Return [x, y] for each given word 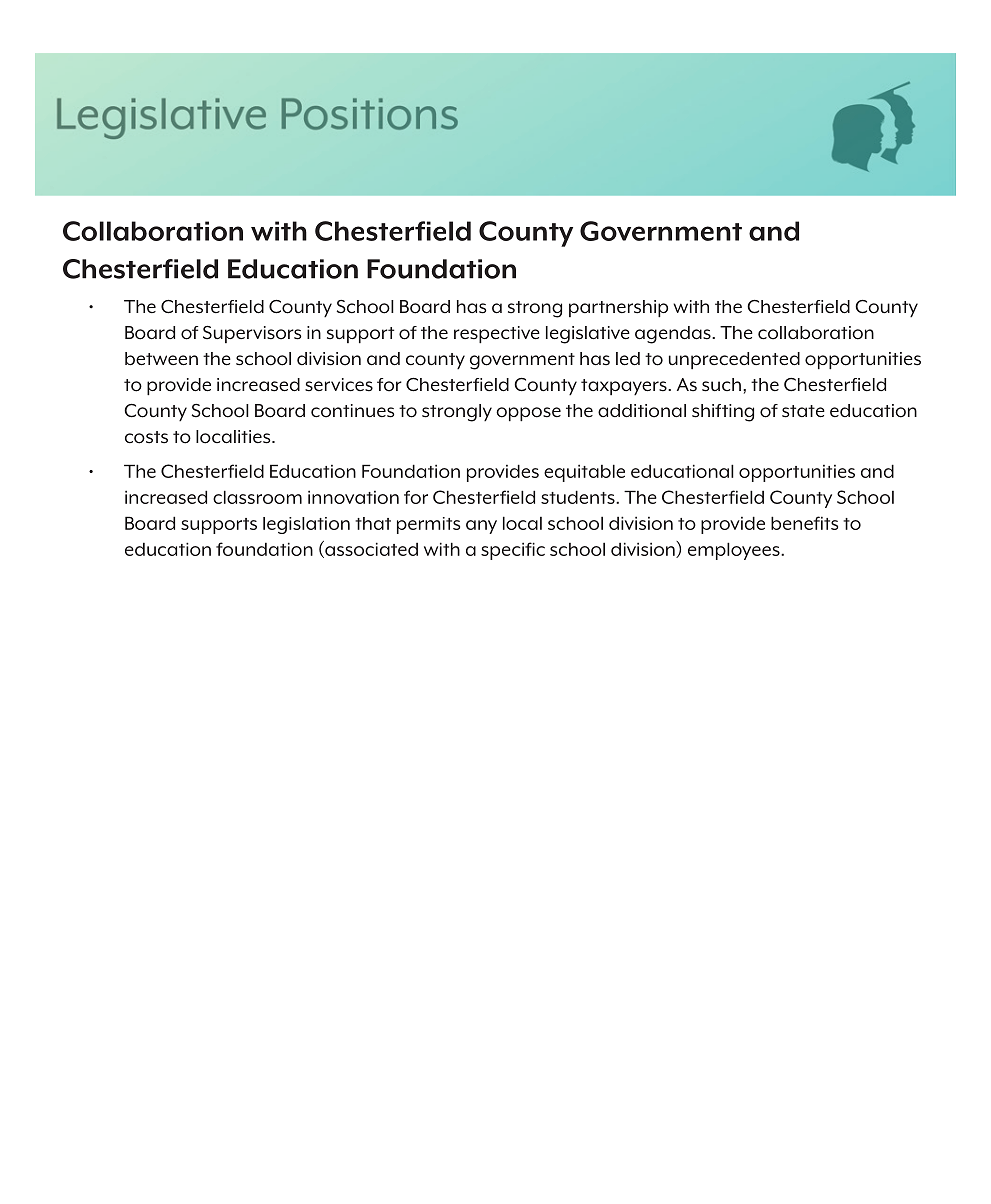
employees [735, 551]
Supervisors [252, 334]
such [721, 385]
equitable [584, 473]
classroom [257, 497]
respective [497, 334]
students [579, 497]
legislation [306, 525]
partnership [618, 308]
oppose [528, 414]
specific [513, 551]
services [339, 385]
